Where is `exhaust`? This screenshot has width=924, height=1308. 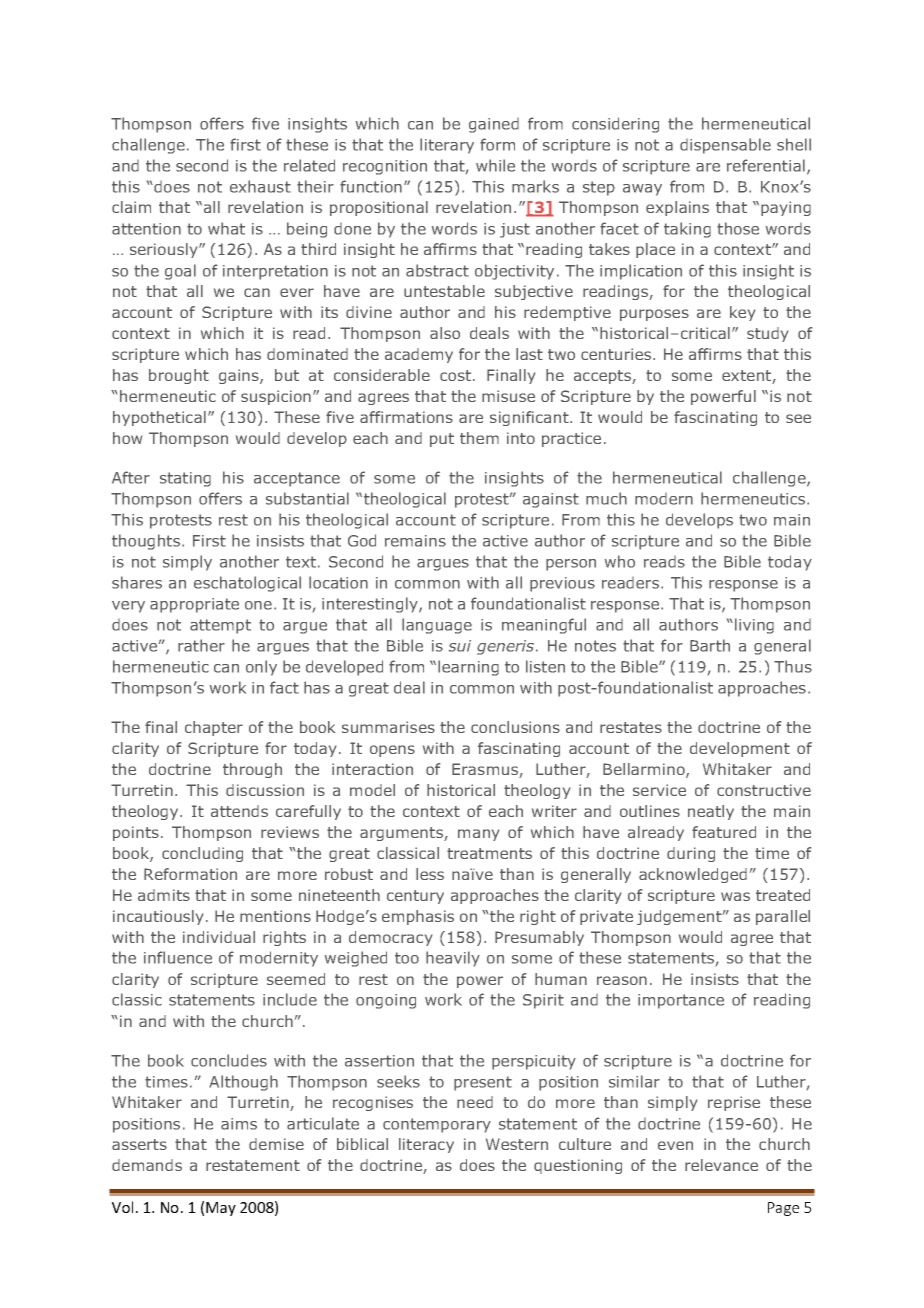
exhaust is located at coordinates (260, 186).
